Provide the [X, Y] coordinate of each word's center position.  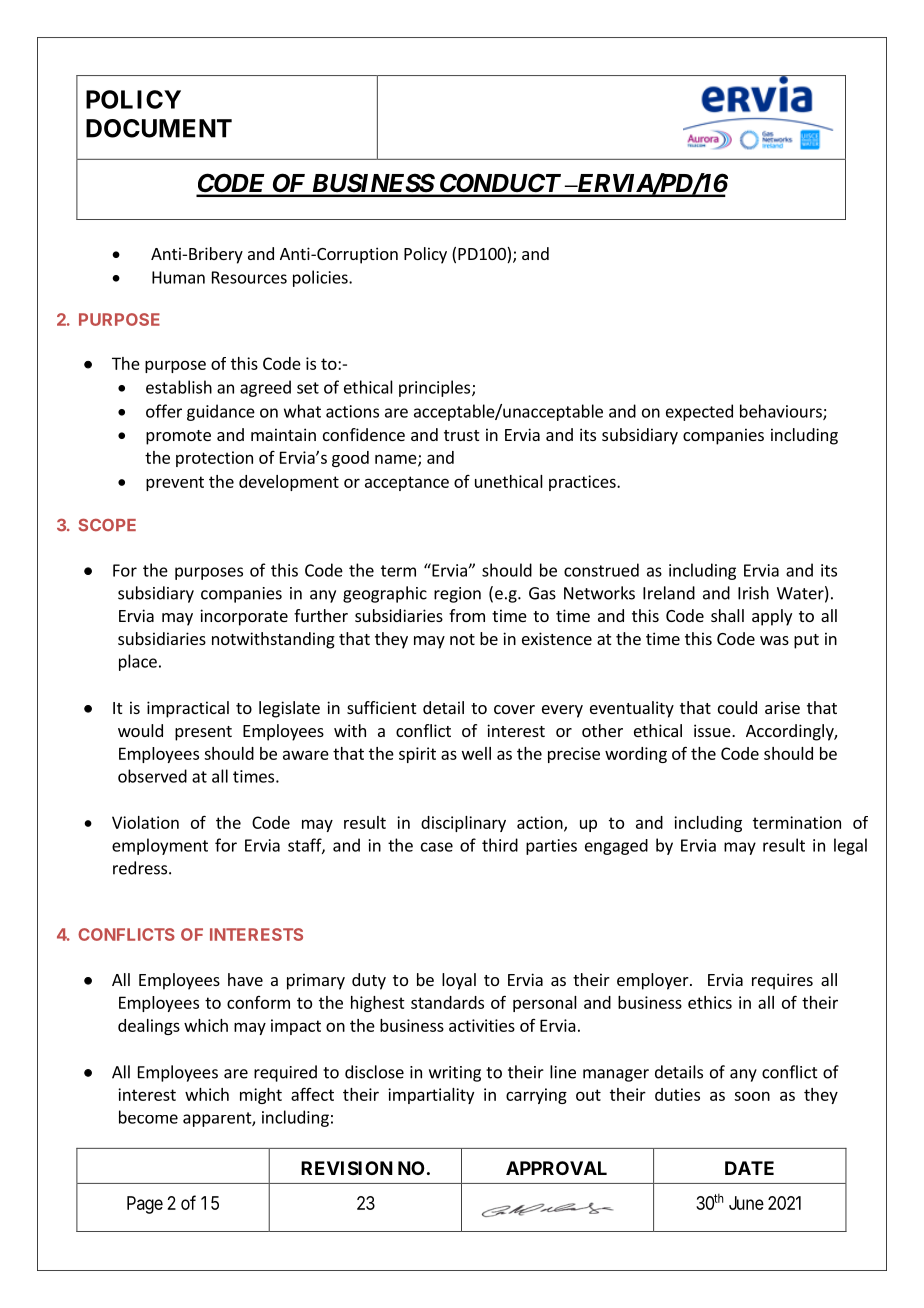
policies [321, 278]
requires [782, 981]
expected [699, 412]
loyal [459, 981]
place [138, 662]
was [774, 640]
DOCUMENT [159, 128]
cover [514, 709]
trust [461, 435]
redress [141, 868]
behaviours [782, 412]
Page [145, 1205]
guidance [221, 412]
